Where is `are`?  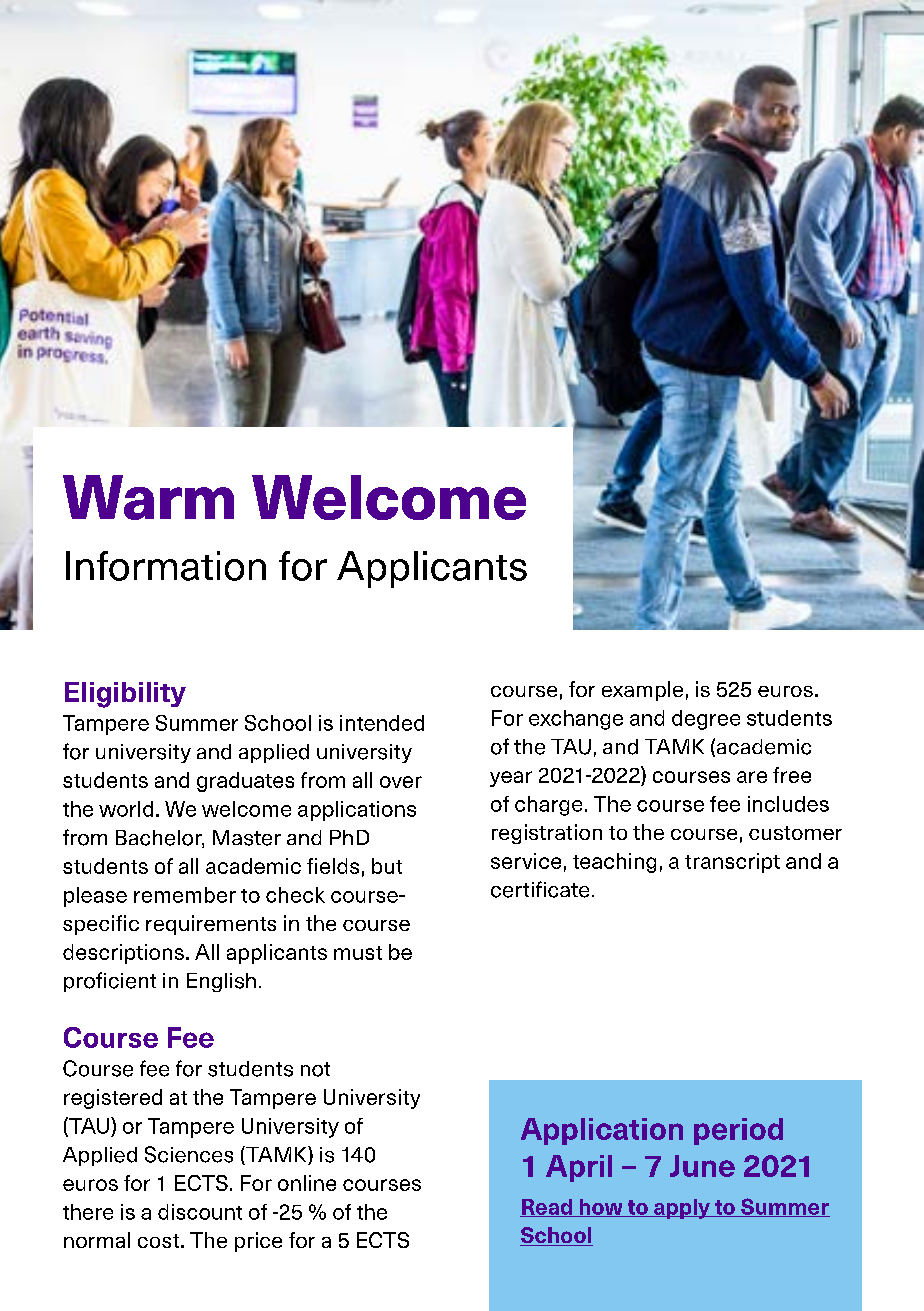
are is located at coordinates (752, 777).
